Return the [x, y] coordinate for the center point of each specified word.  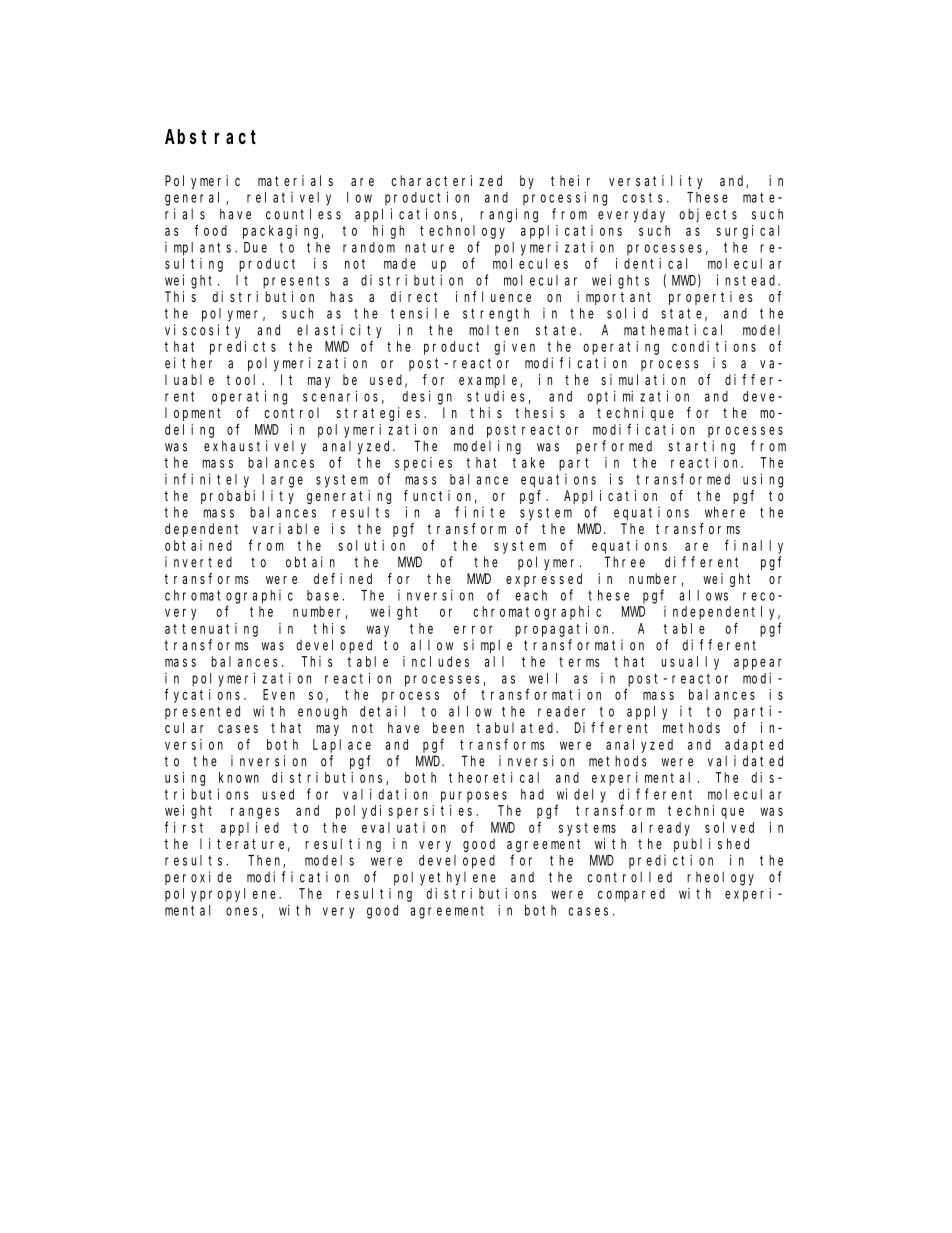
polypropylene [222, 895]
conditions [714, 346]
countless [303, 214]
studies [496, 396]
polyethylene [445, 878]
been [448, 727]
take [529, 462]
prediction [671, 861]
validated [745, 761]
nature [429, 247]
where [725, 512]
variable [285, 528]
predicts [243, 348]
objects [708, 215]
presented [202, 713]
